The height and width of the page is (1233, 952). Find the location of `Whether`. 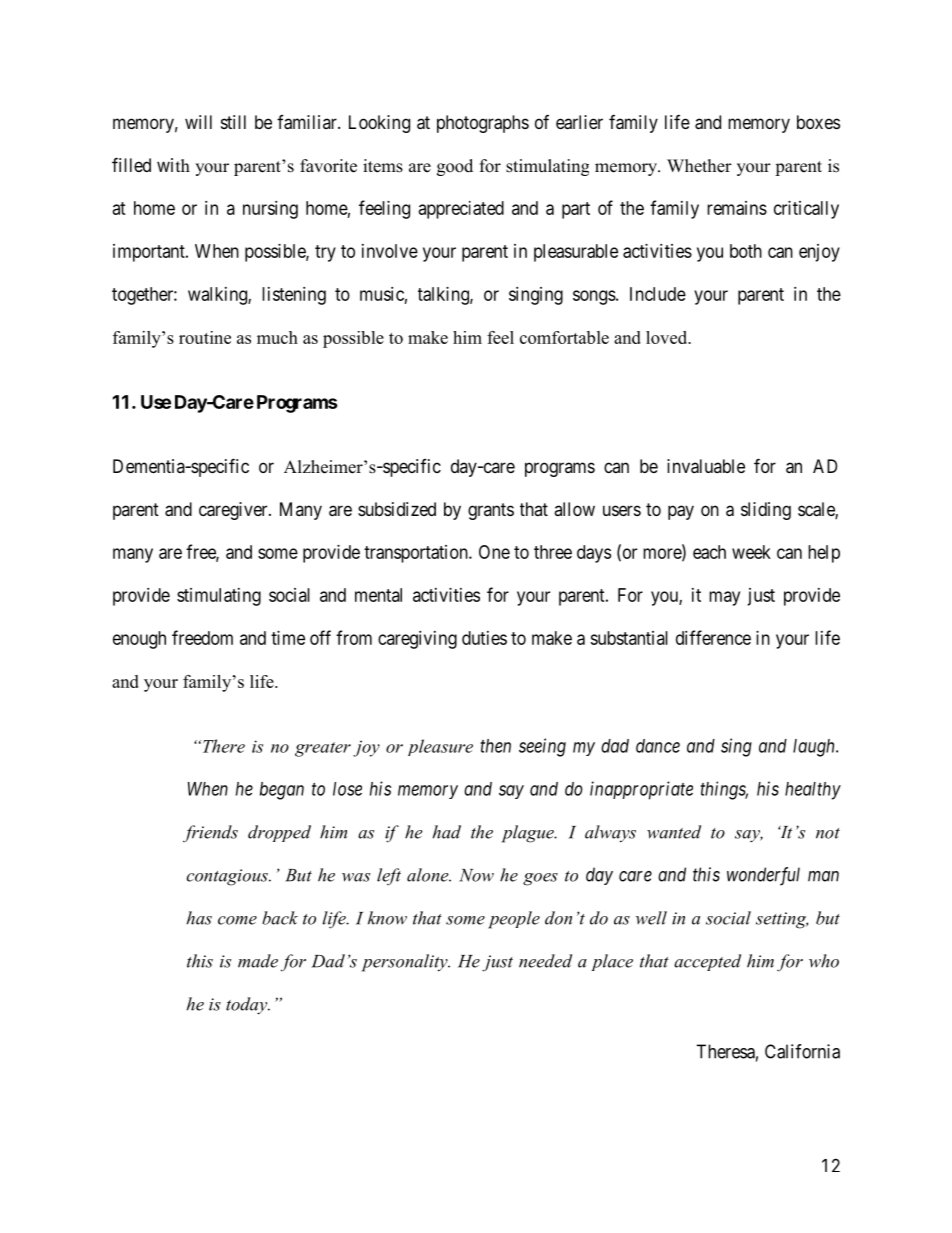

Whether is located at coordinates (699, 166).
